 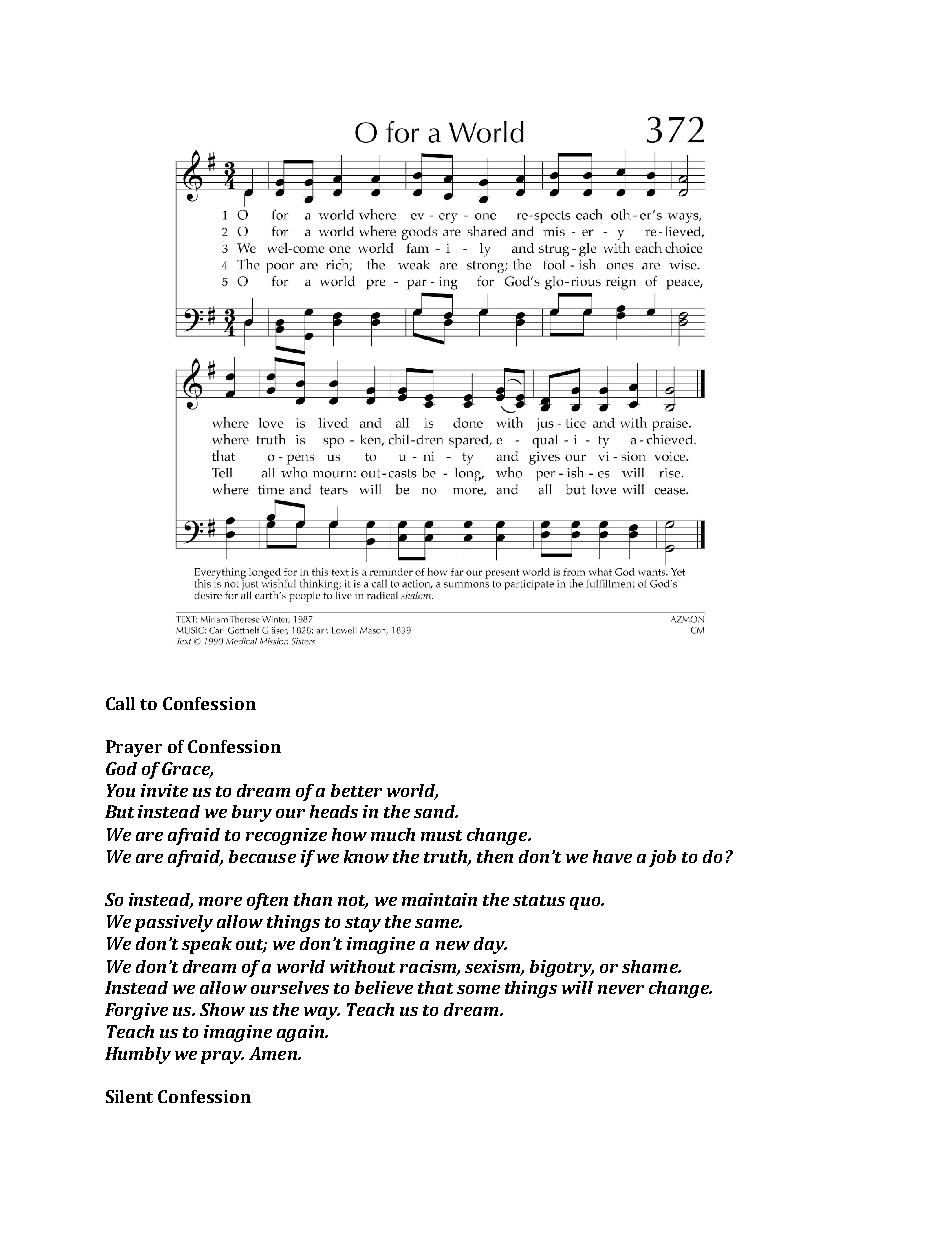 I want to click on sand, so click(x=436, y=811).
